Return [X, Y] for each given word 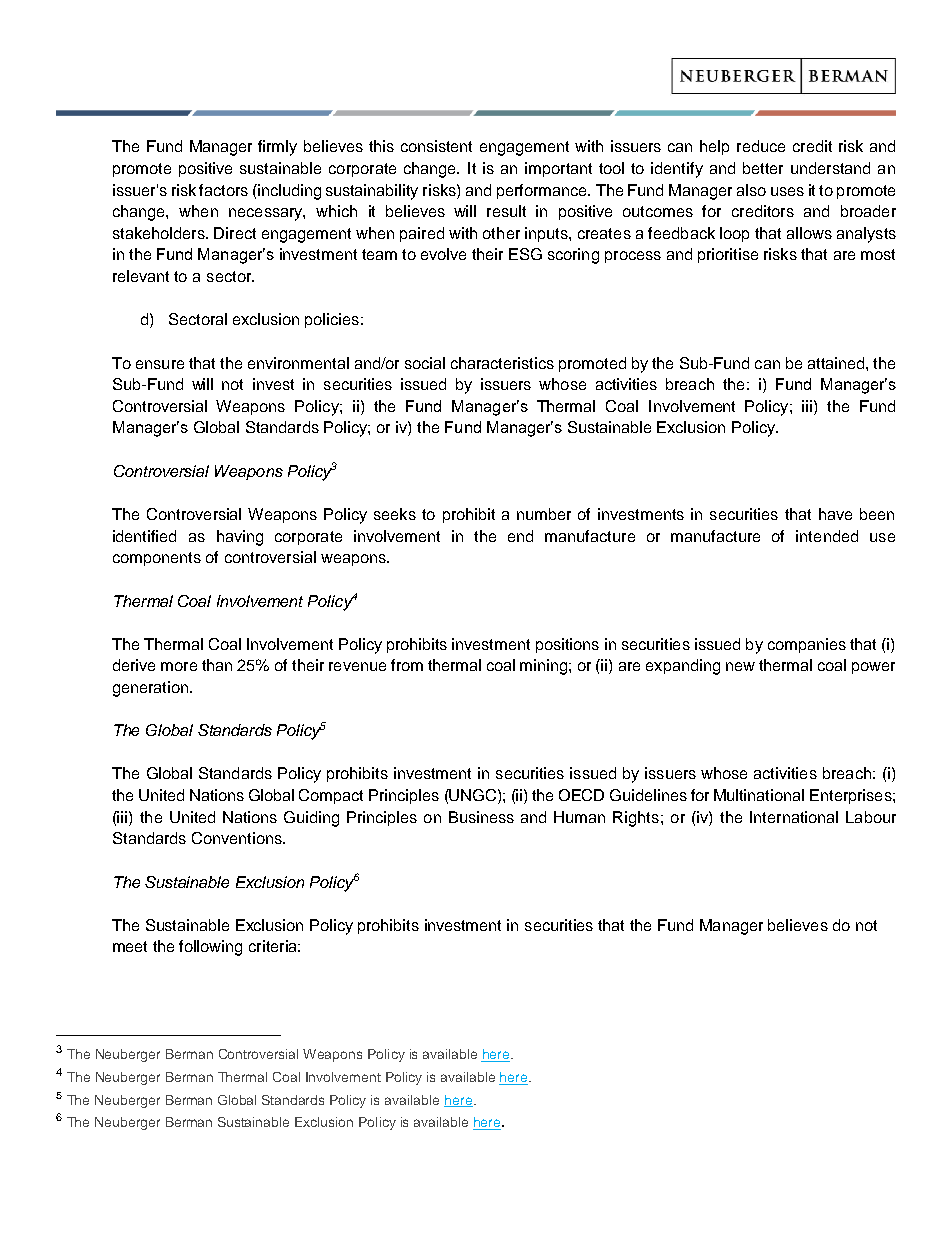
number [544, 514]
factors [223, 190]
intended [827, 536]
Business [481, 817]
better [763, 168]
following [210, 948]
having [240, 538]
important [558, 169]
